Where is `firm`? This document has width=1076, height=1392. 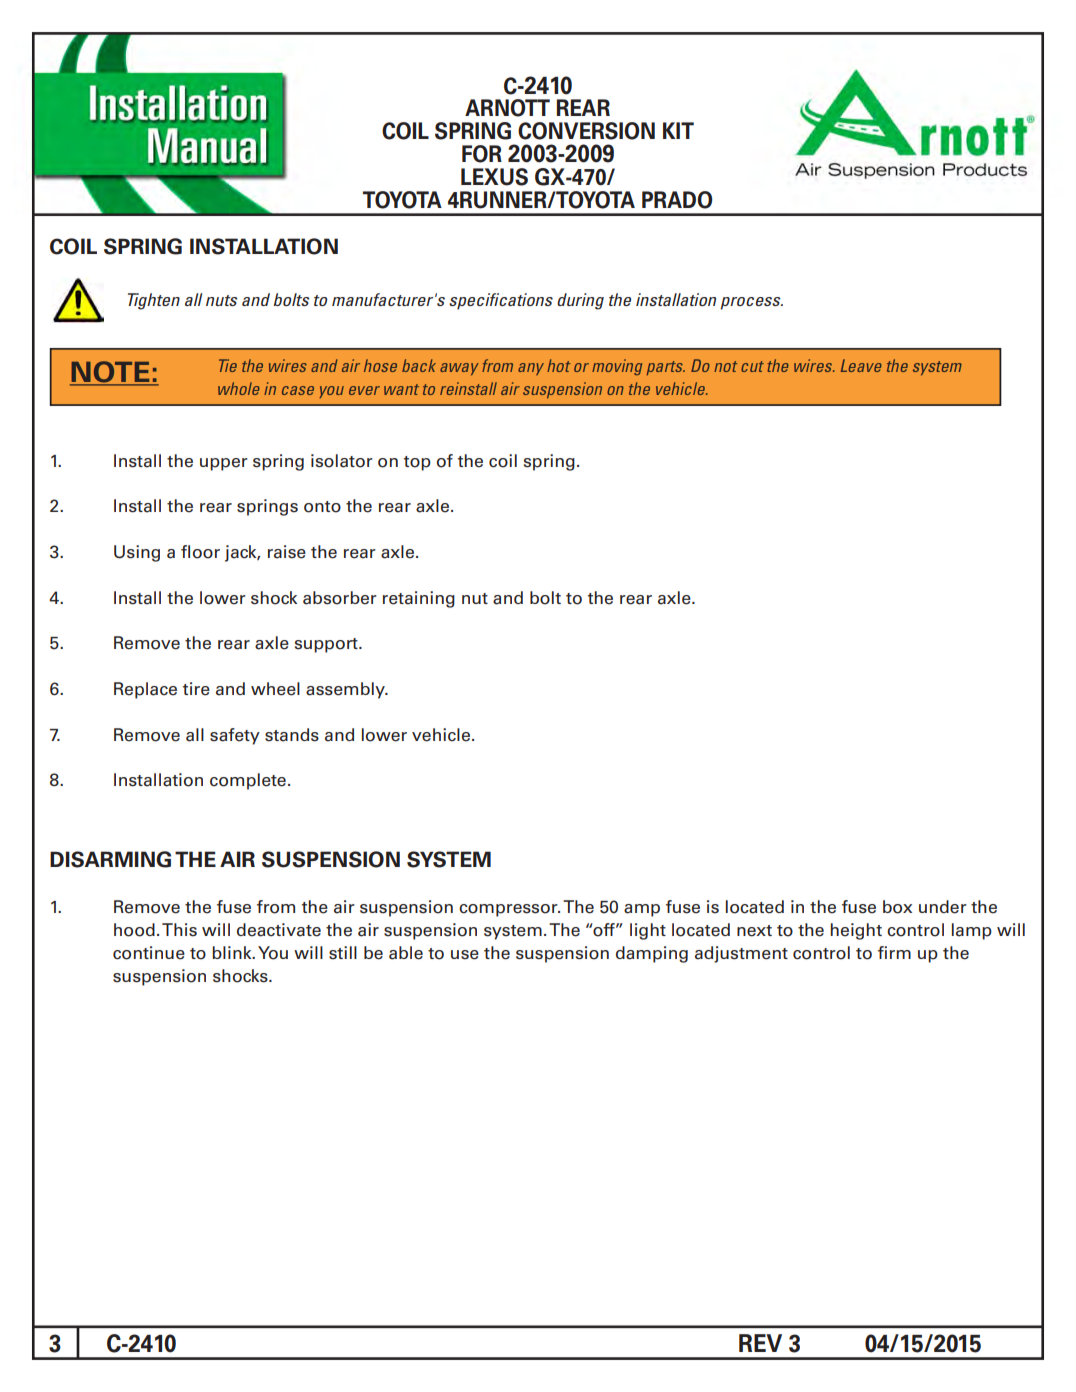
firm is located at coordinates (894, 952).
